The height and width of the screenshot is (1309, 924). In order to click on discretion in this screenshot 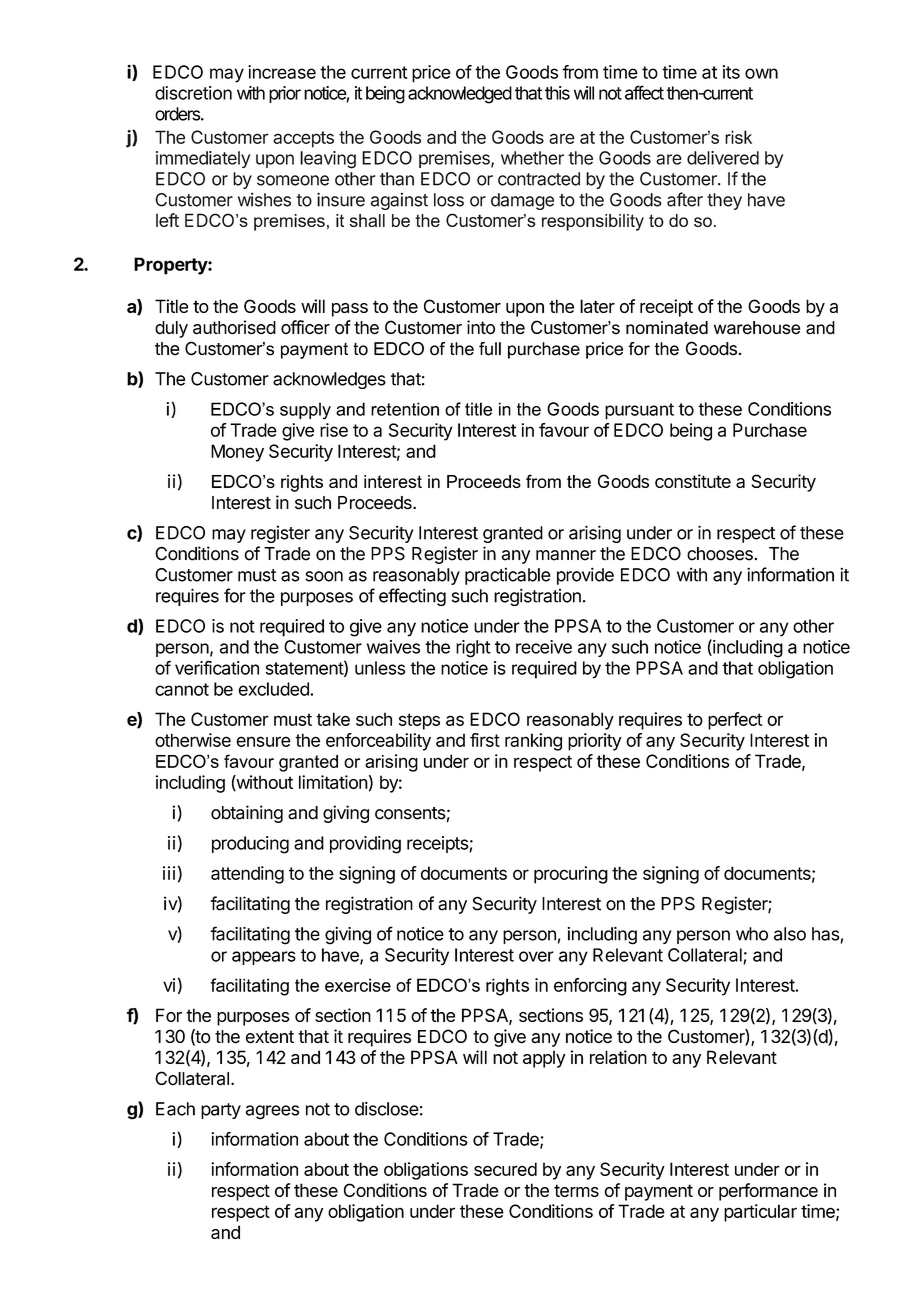, I will do `click(193, 93)`.
